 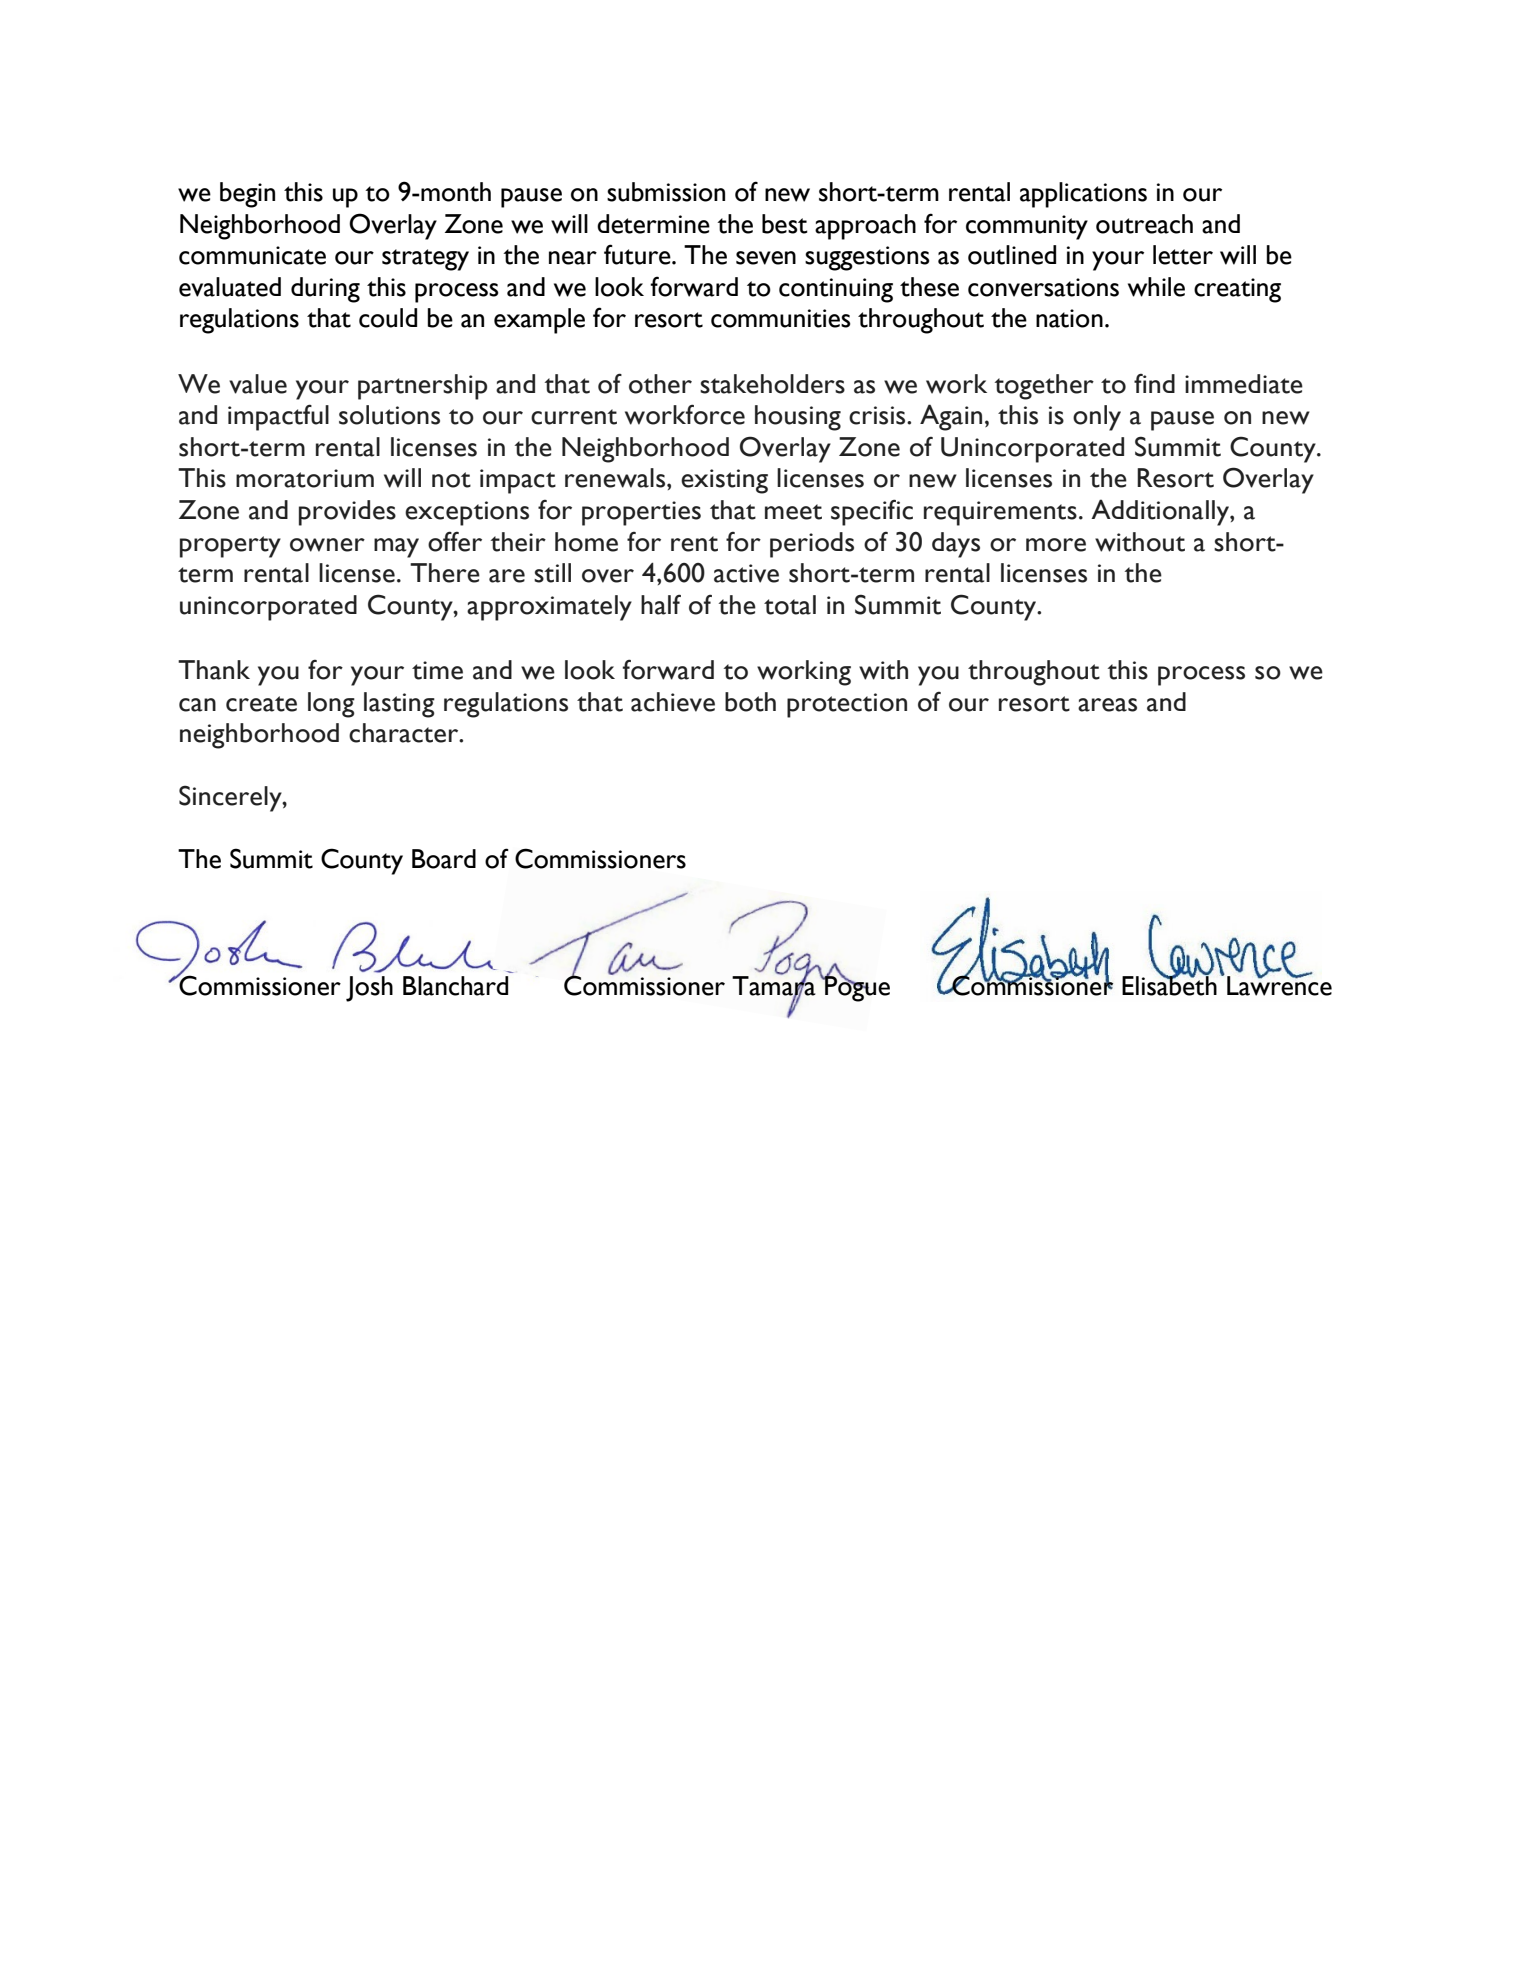 What do you see at coordinates (1144, 224) in the page?
I see `outreach` at bounding box center [1144, 224].
